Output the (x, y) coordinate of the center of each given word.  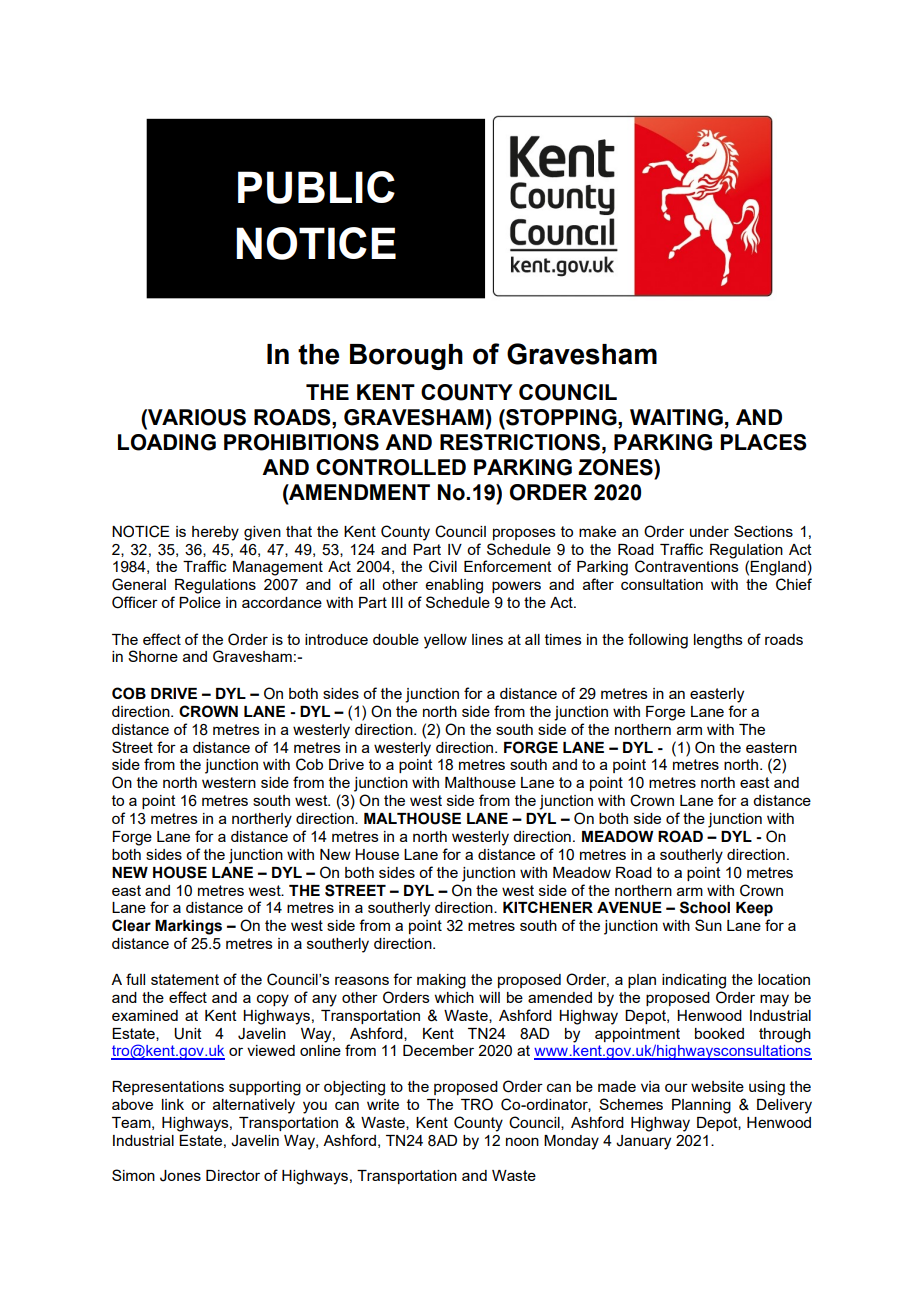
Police (200, 602)
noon (522, 1141)
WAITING (676, 417)
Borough (406, 357)
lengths (718, 641)
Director (233, 1175)
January (643, 1142)
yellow (445, 641)
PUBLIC (316, 187)
